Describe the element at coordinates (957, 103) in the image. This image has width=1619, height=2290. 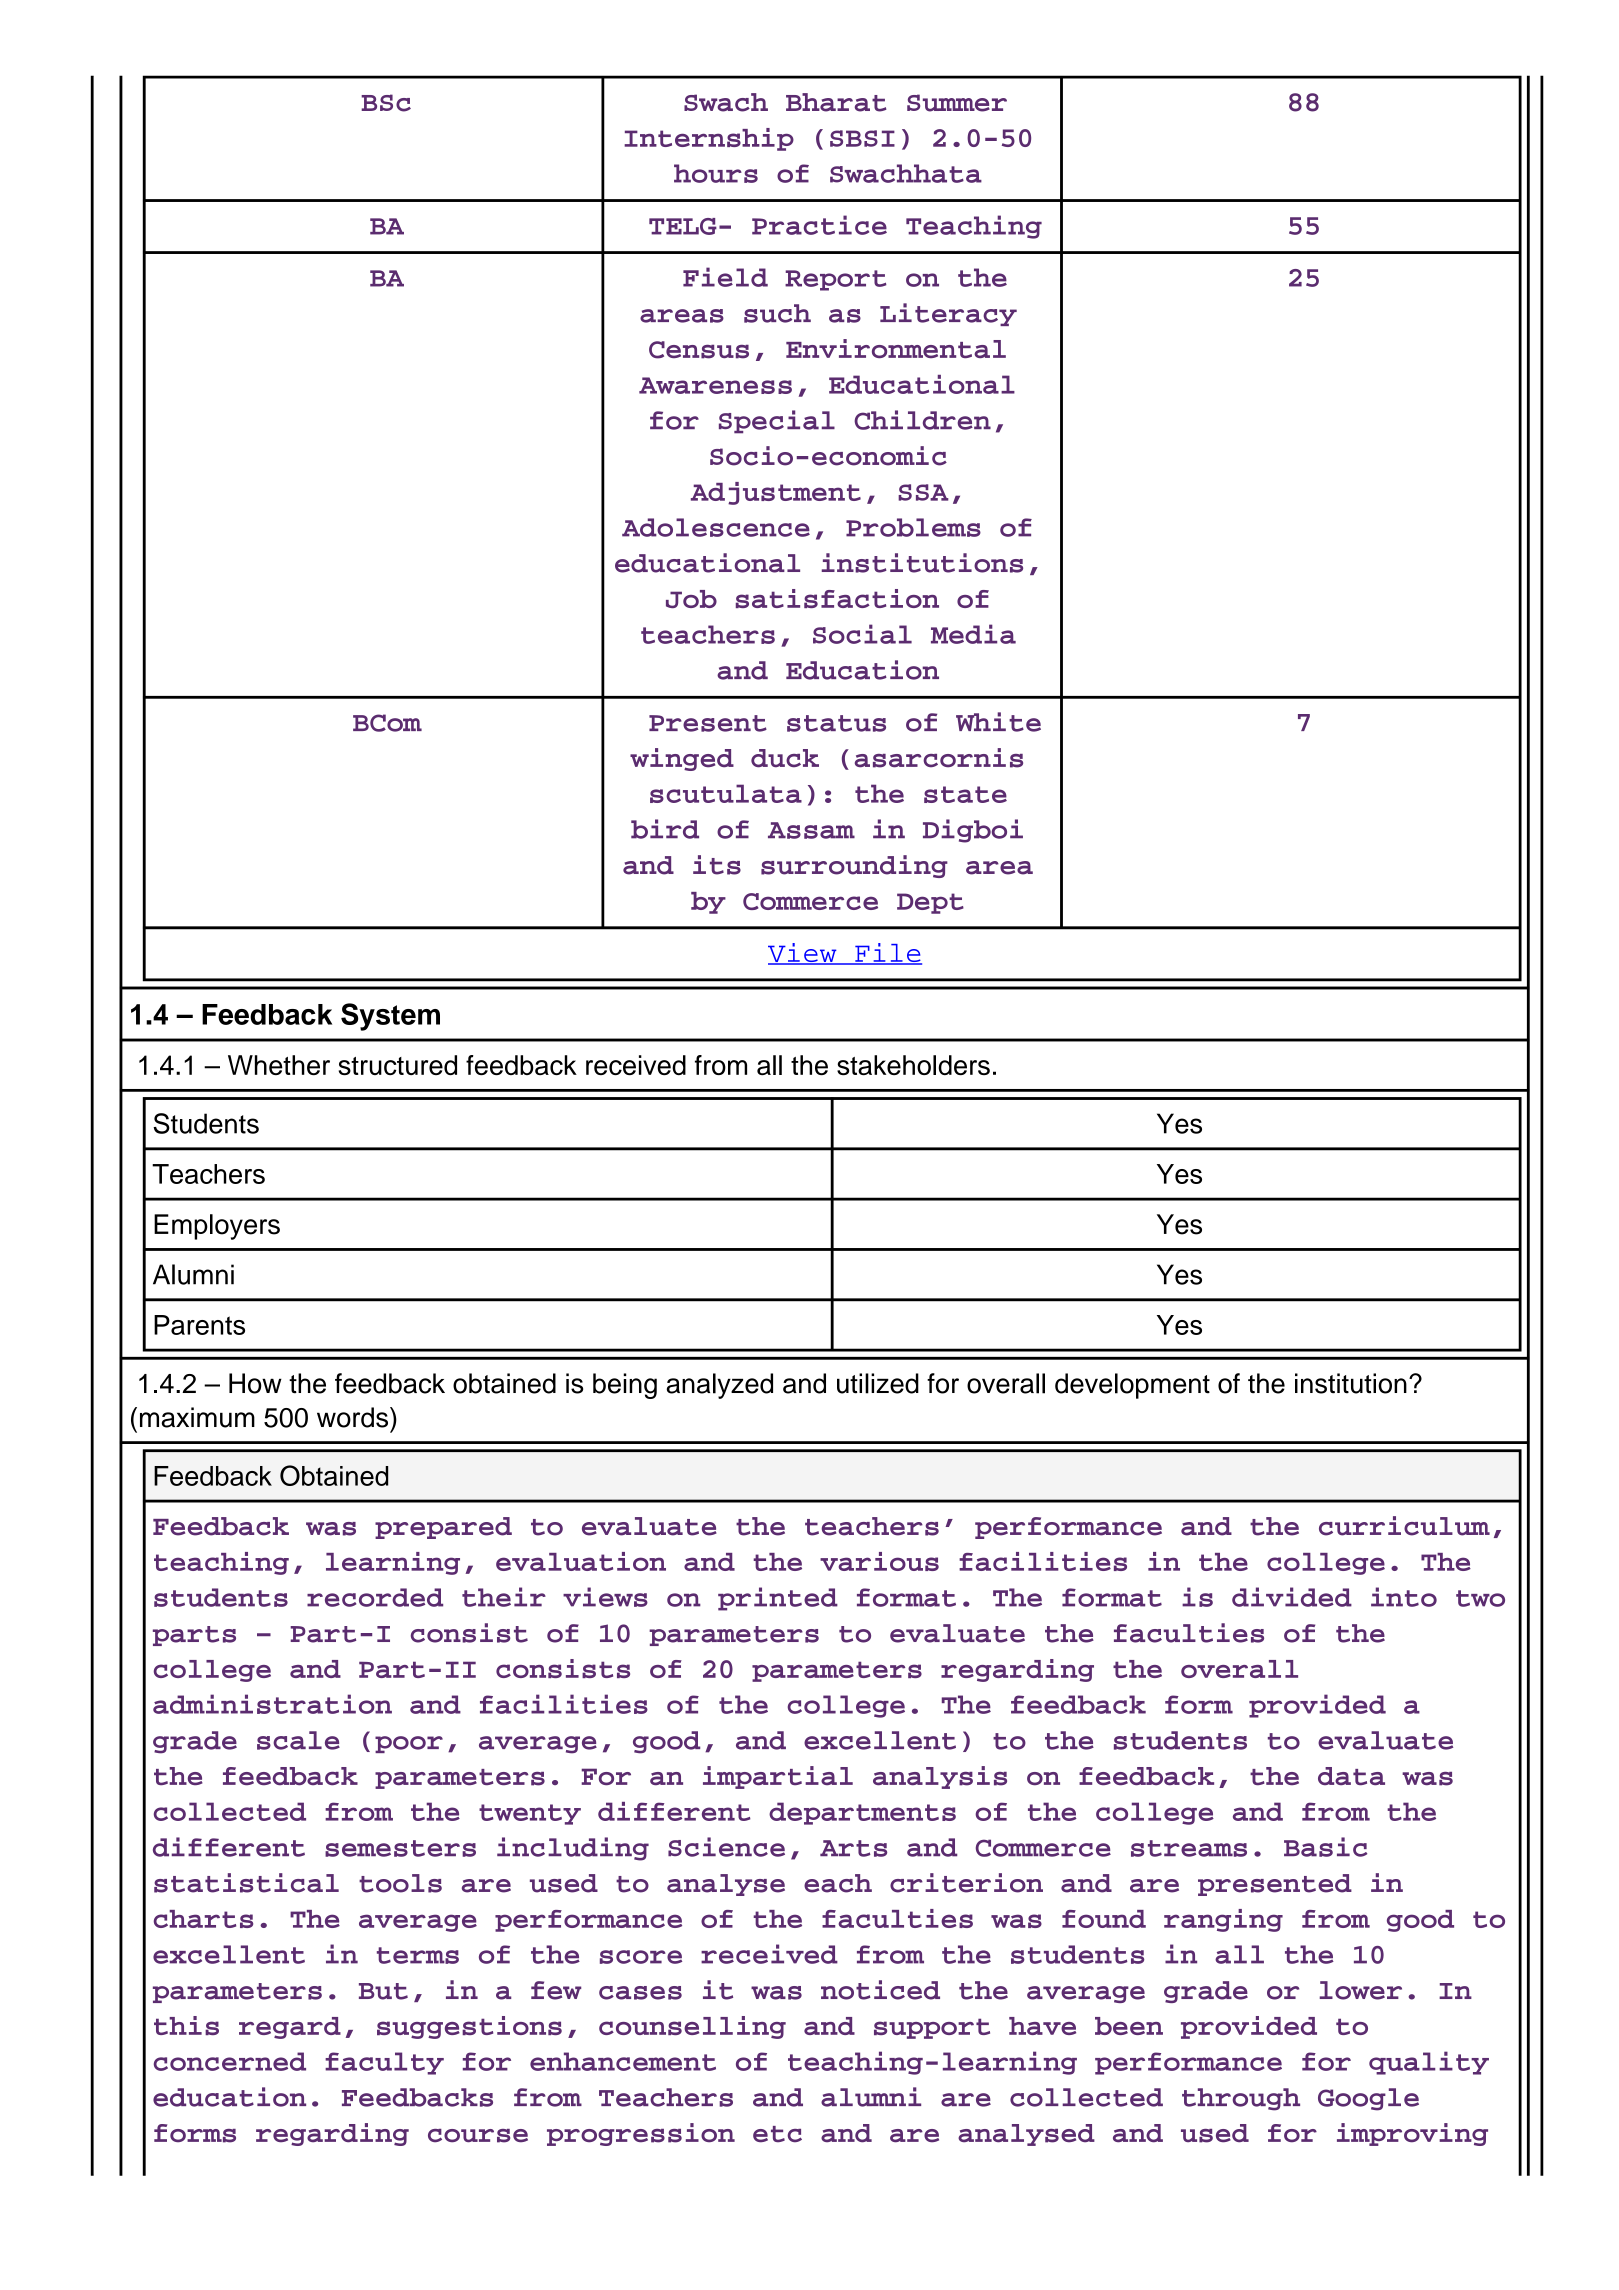
I see `Summer` at that location.
